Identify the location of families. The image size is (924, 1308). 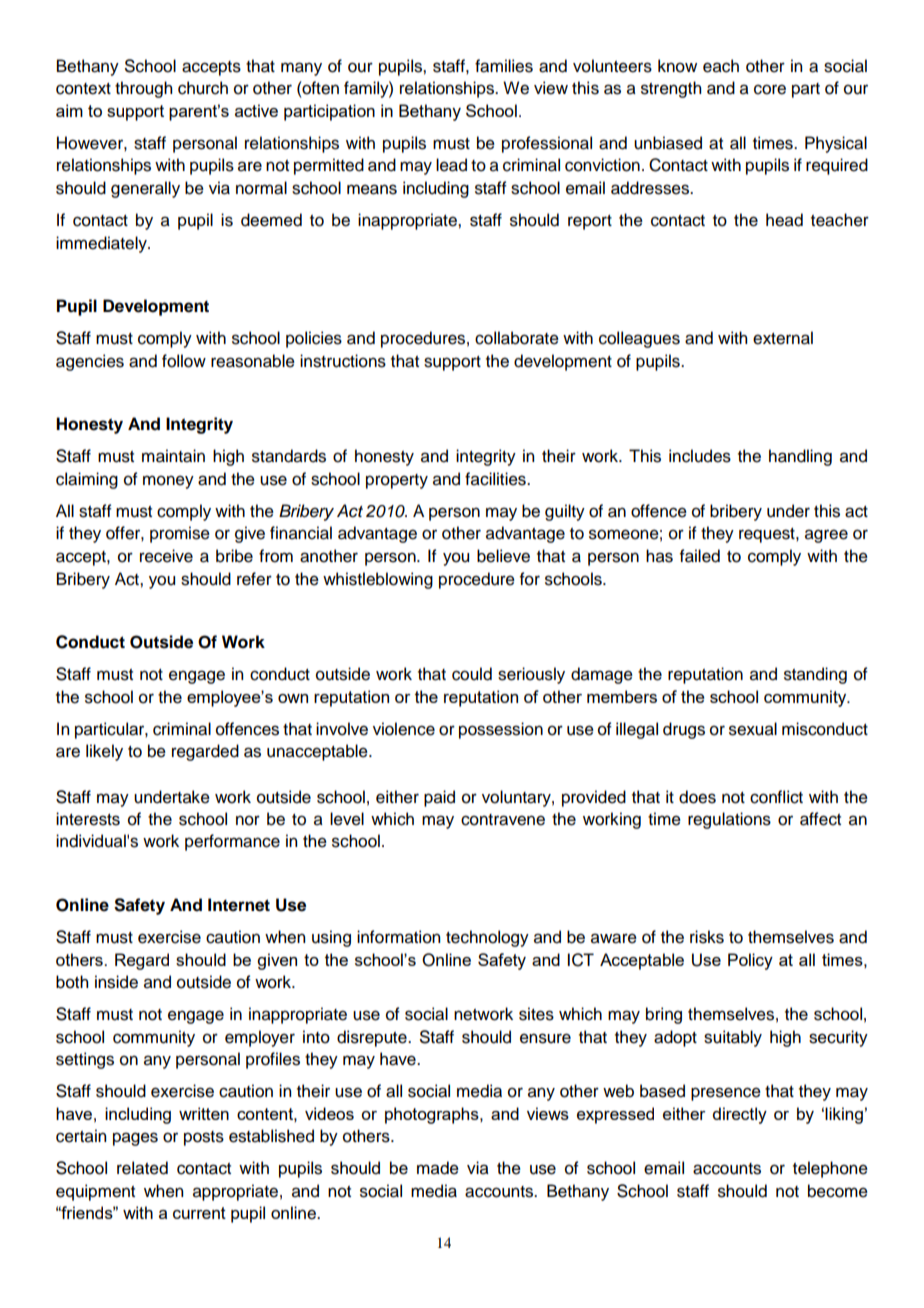
(504, 66).
